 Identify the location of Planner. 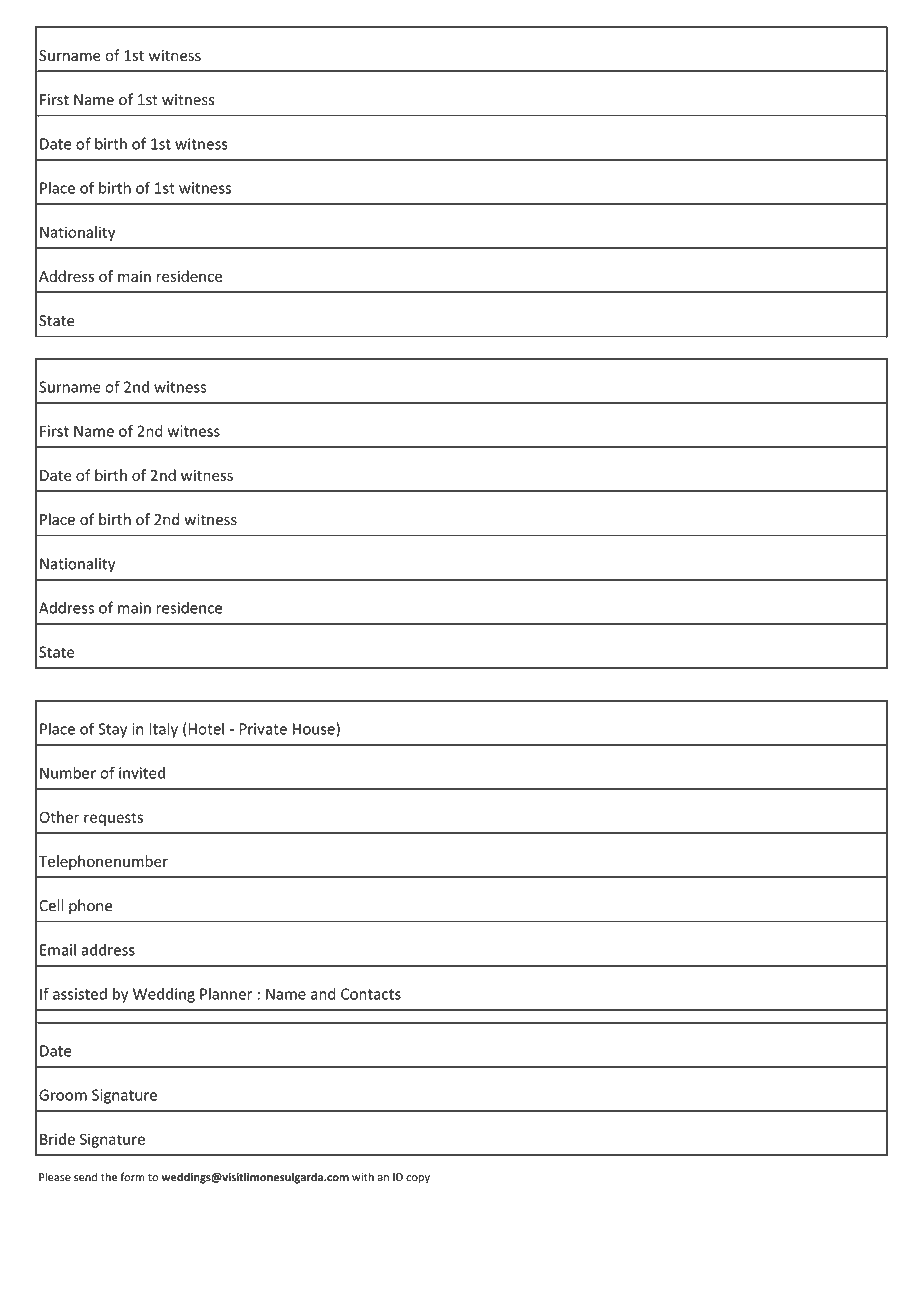
(226, 994).
